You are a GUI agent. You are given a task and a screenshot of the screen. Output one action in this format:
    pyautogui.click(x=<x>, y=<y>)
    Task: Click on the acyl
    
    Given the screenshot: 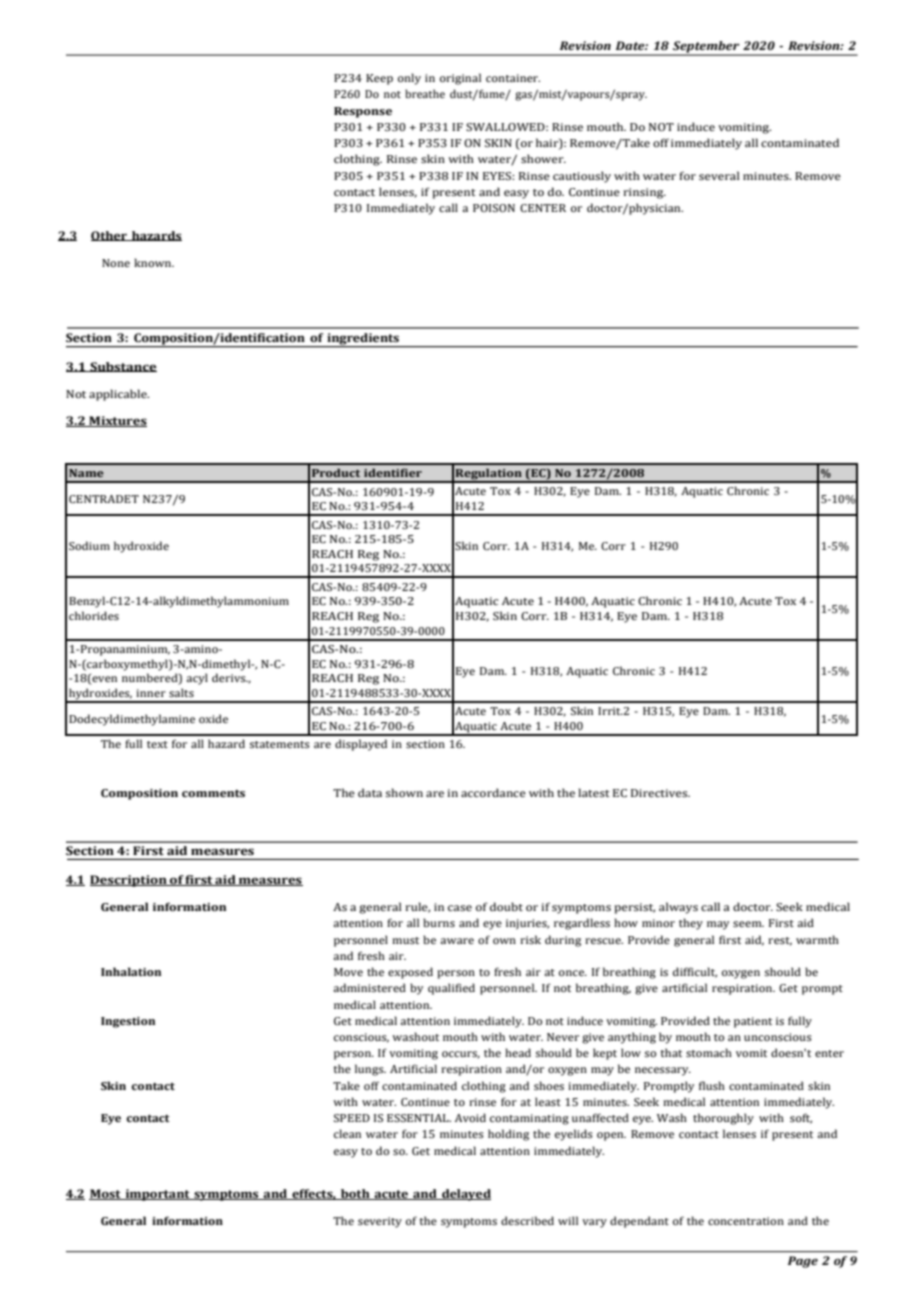 What is the action you would take?
    pyautogui.click(x=197, y=679)
